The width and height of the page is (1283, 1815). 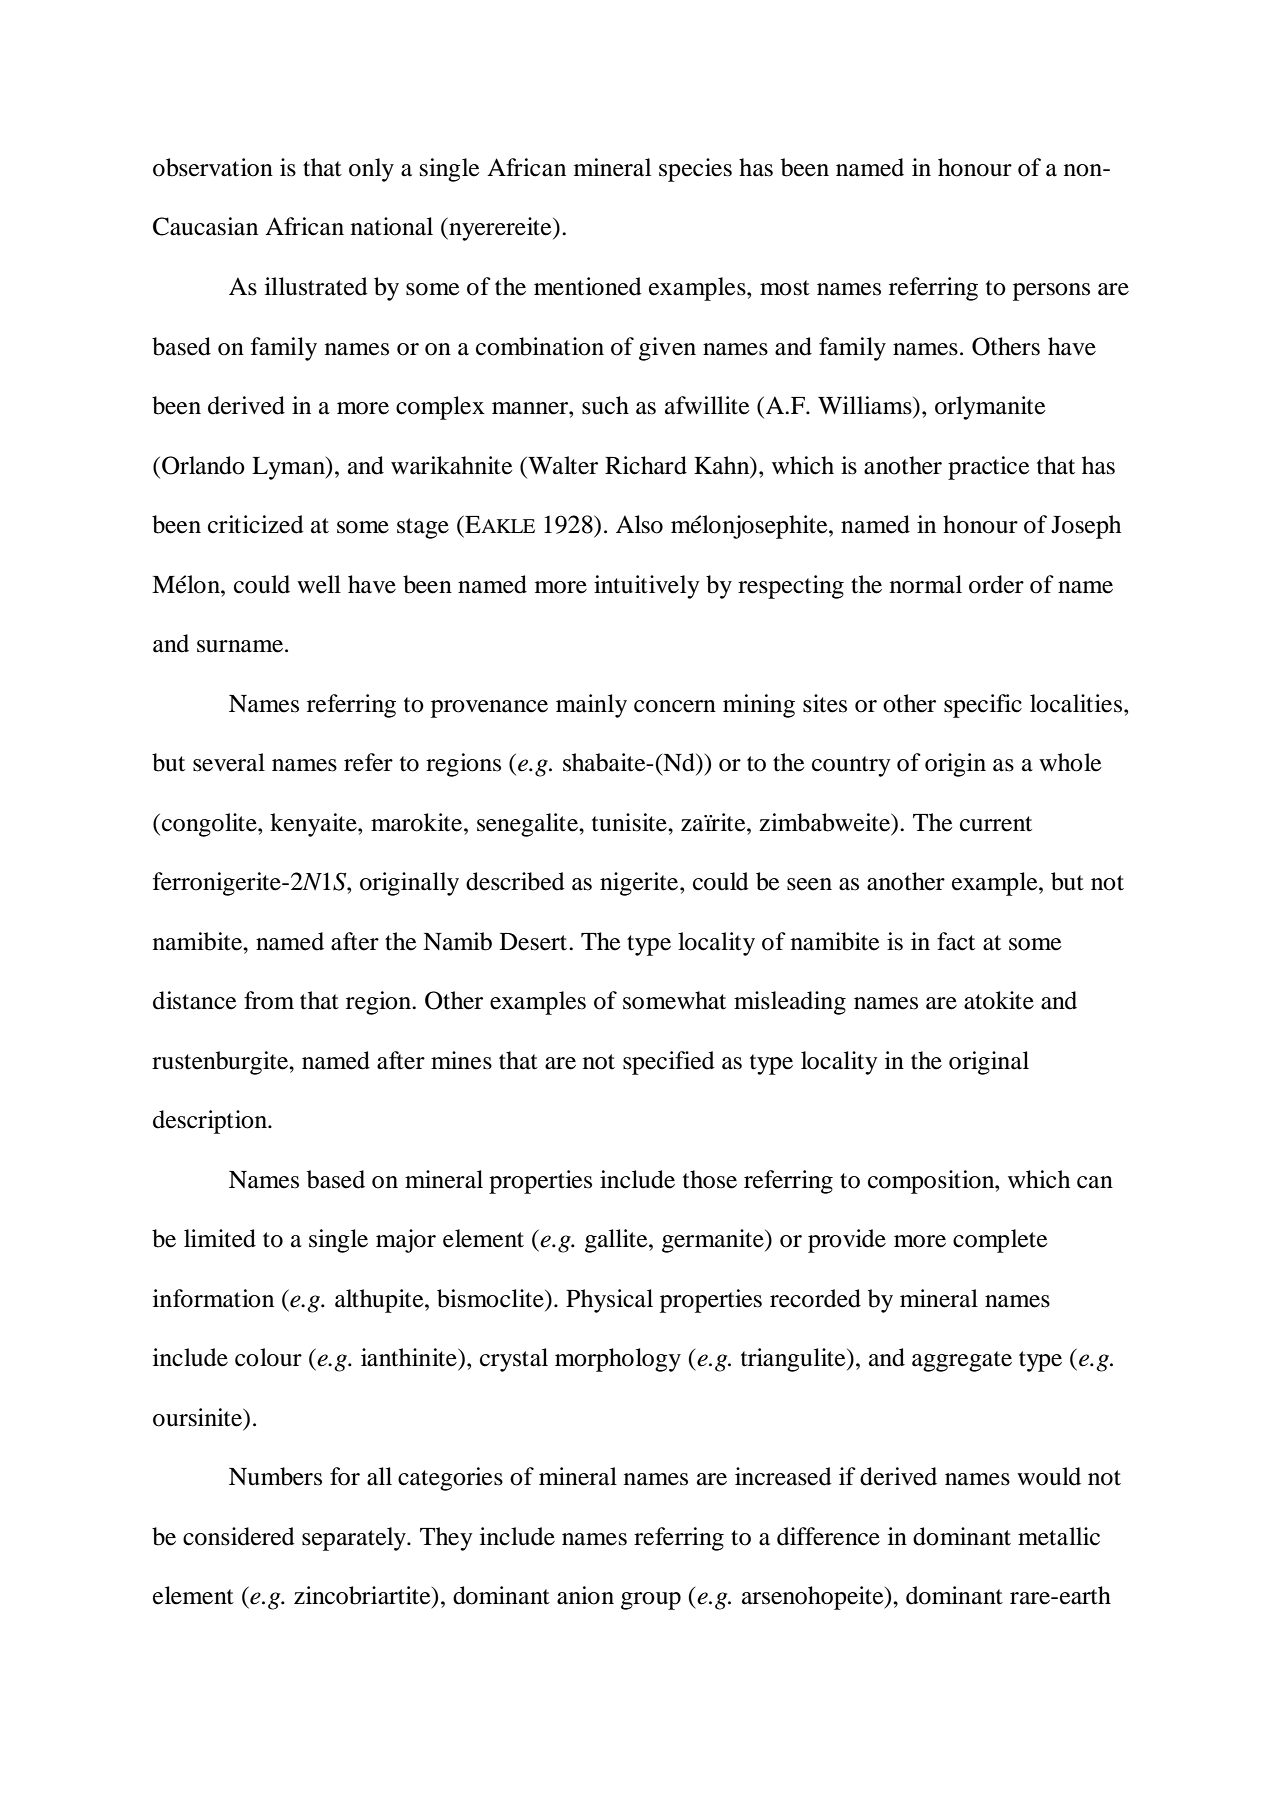 What do you see at coordinates (710, 1179) in the page?
I see `those` at bounding box center [710, 1179].
